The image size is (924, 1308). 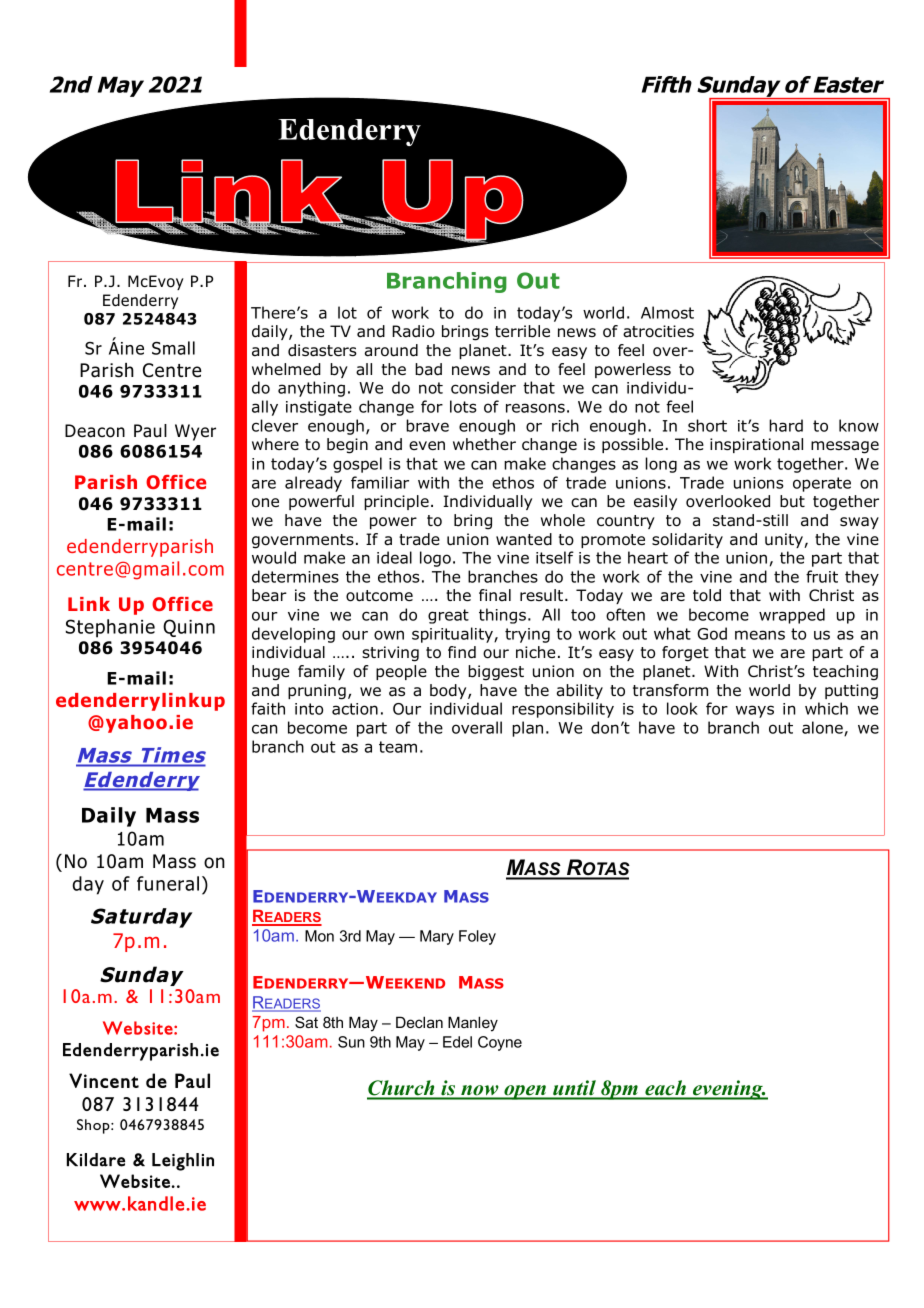 What do you see at coordinates (658, 331) in the document?
I see `atrocities` at bounding box center [658, 331].
